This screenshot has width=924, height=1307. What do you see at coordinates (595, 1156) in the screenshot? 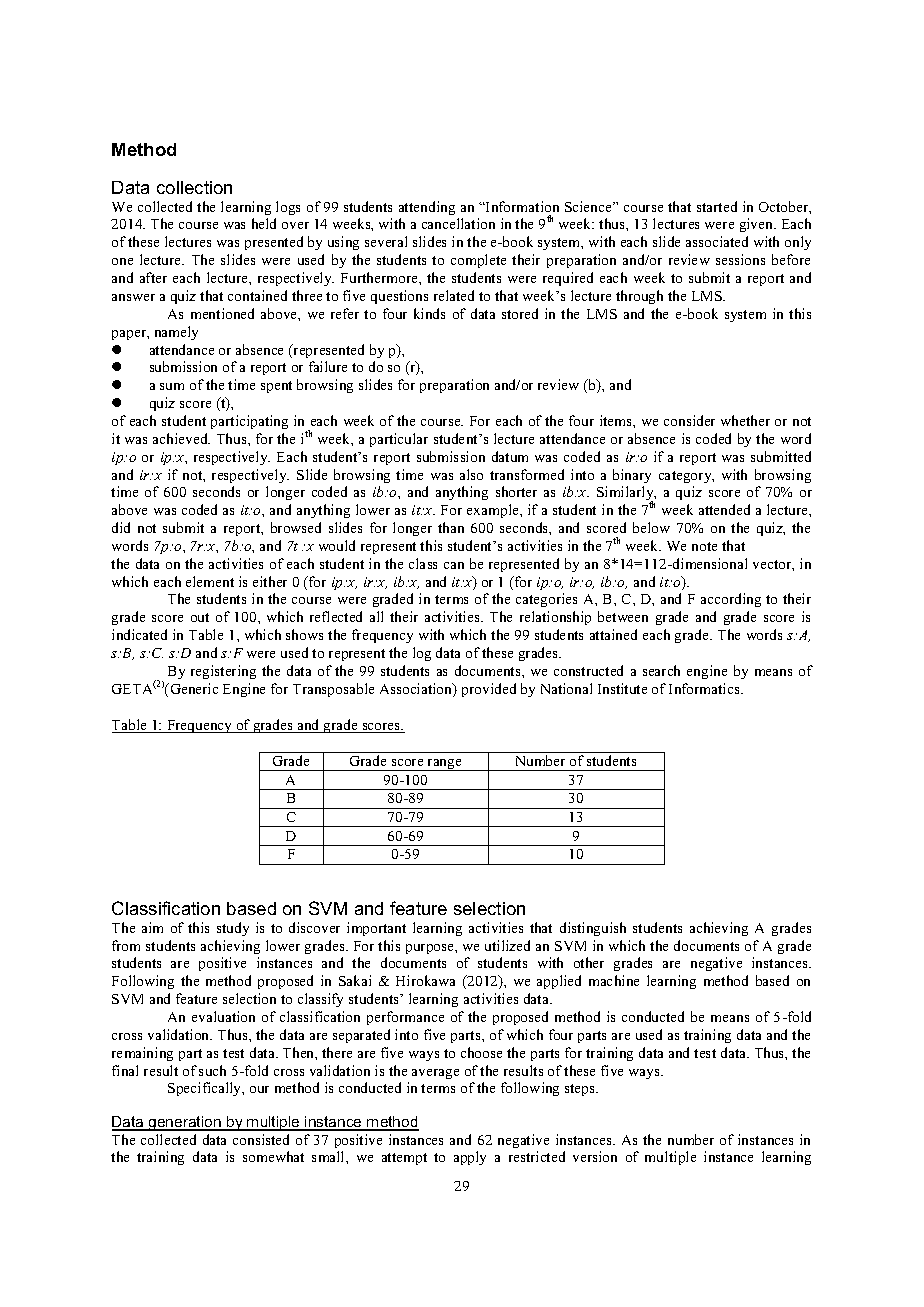
I see `version` at bounding box center [595, 1156].
